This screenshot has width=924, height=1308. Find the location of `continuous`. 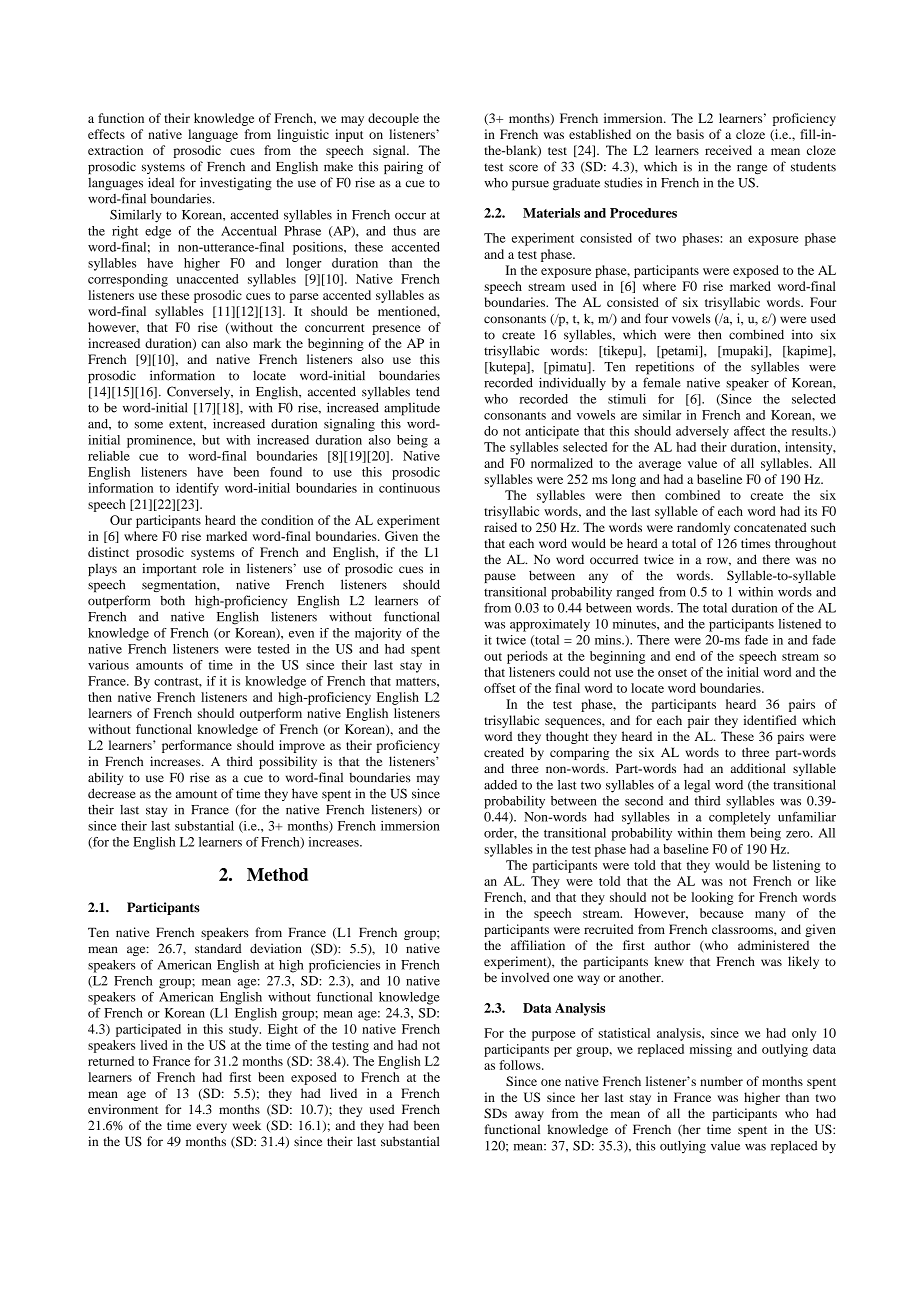

continuous is located at coordinates (409, 488).
